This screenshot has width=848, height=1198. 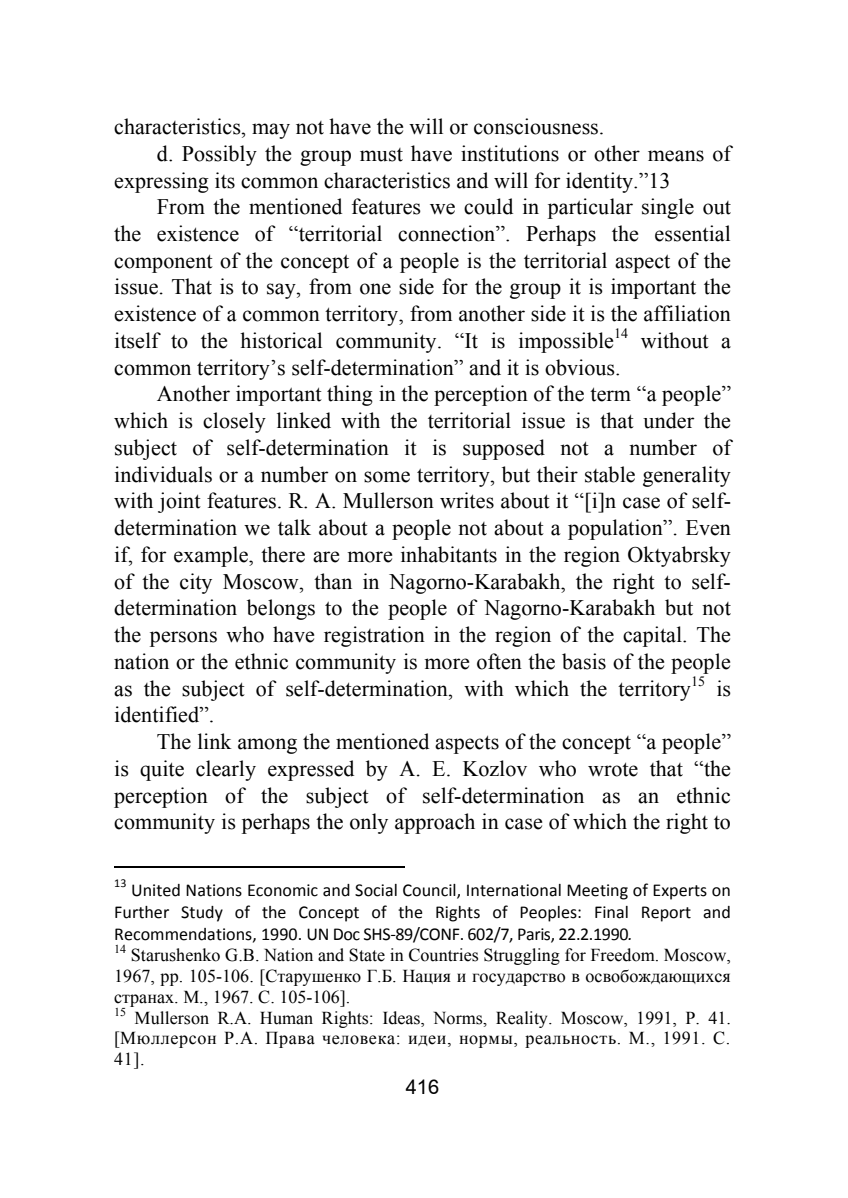 I want to click on Possibly, so click(x=219, y=155).
